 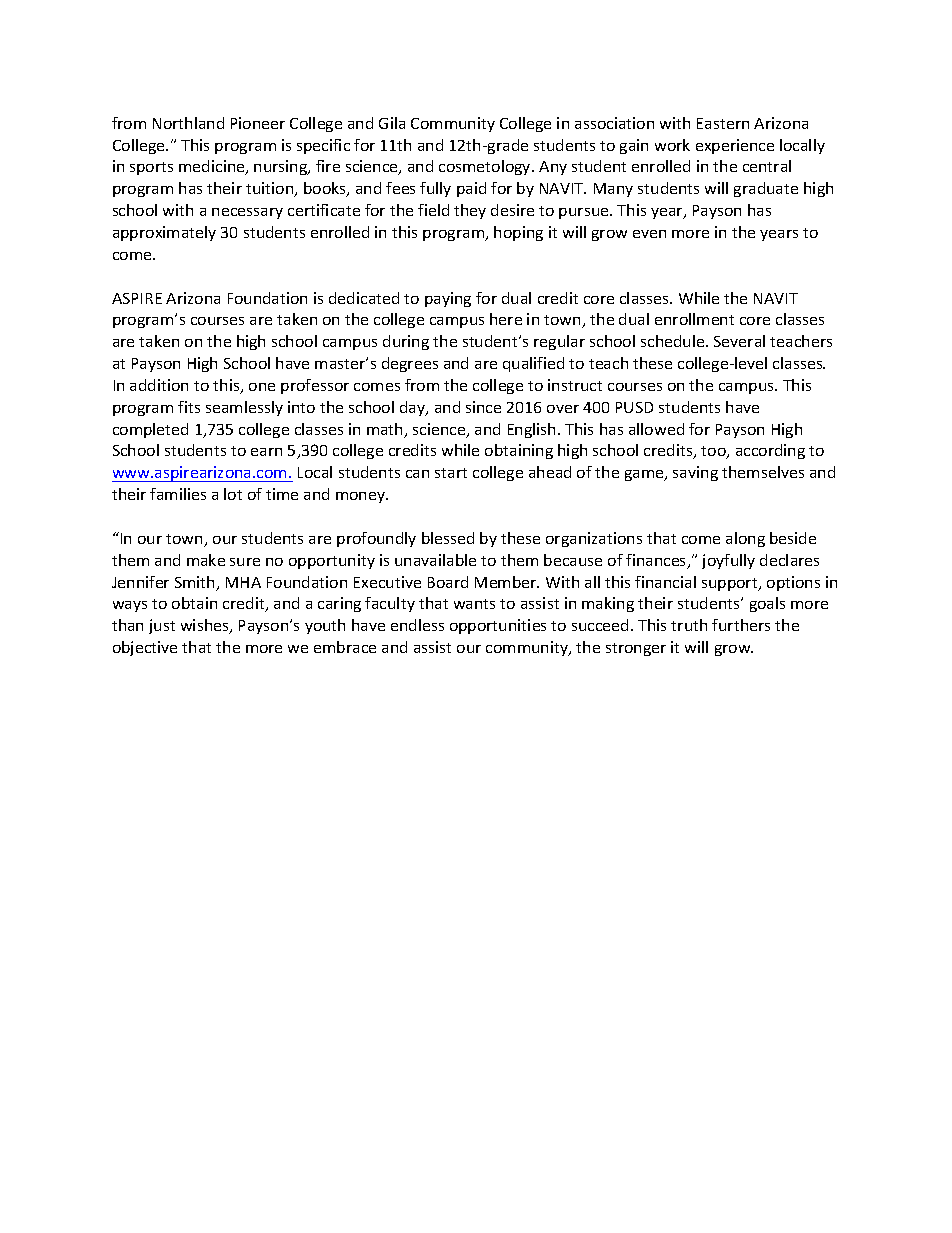 What do you see at coordinates (483, 407) in the page?
I see `since` at bounding box center [483, 407].
